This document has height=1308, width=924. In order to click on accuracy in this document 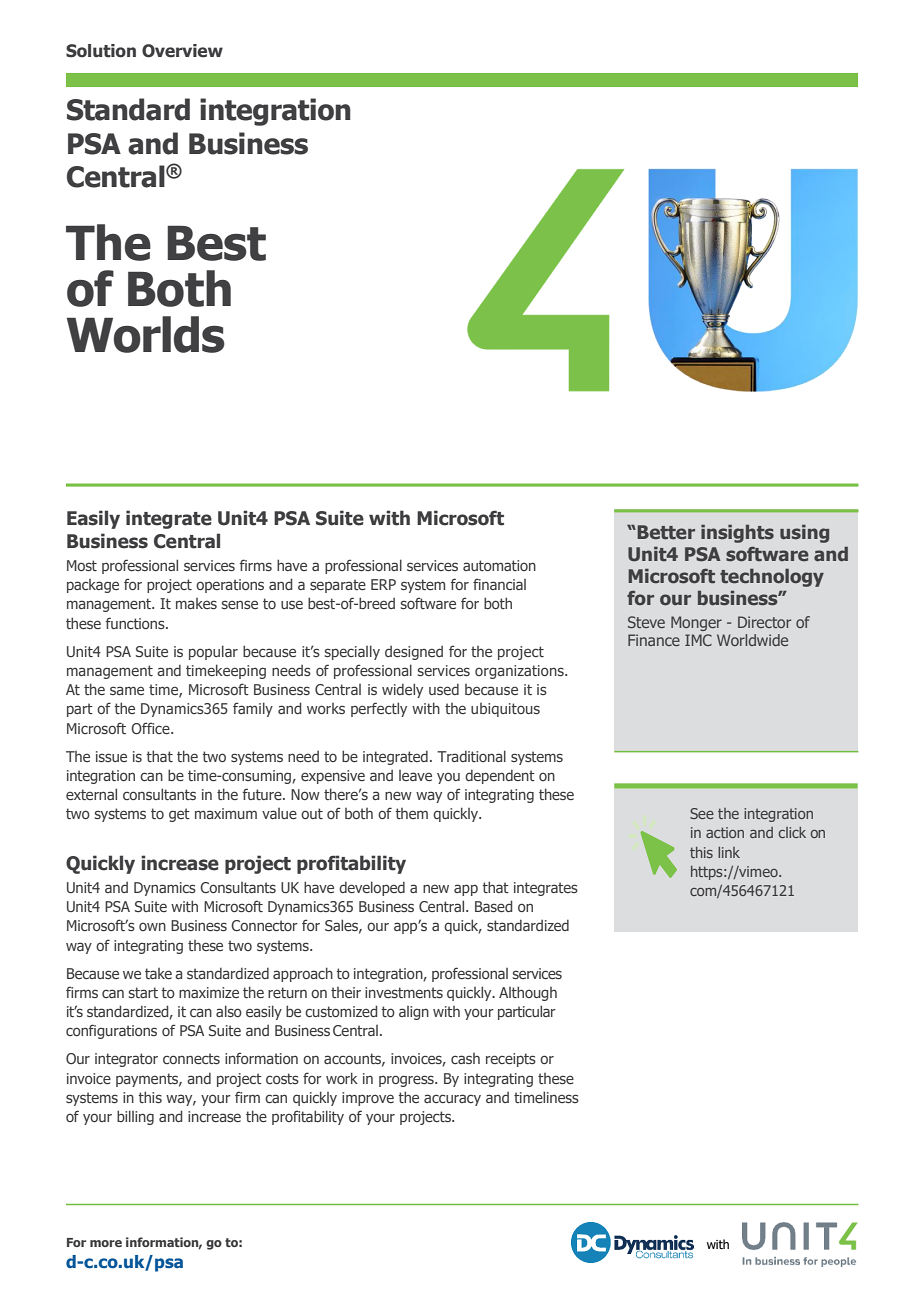, I will do `click(452, 1100)`.
